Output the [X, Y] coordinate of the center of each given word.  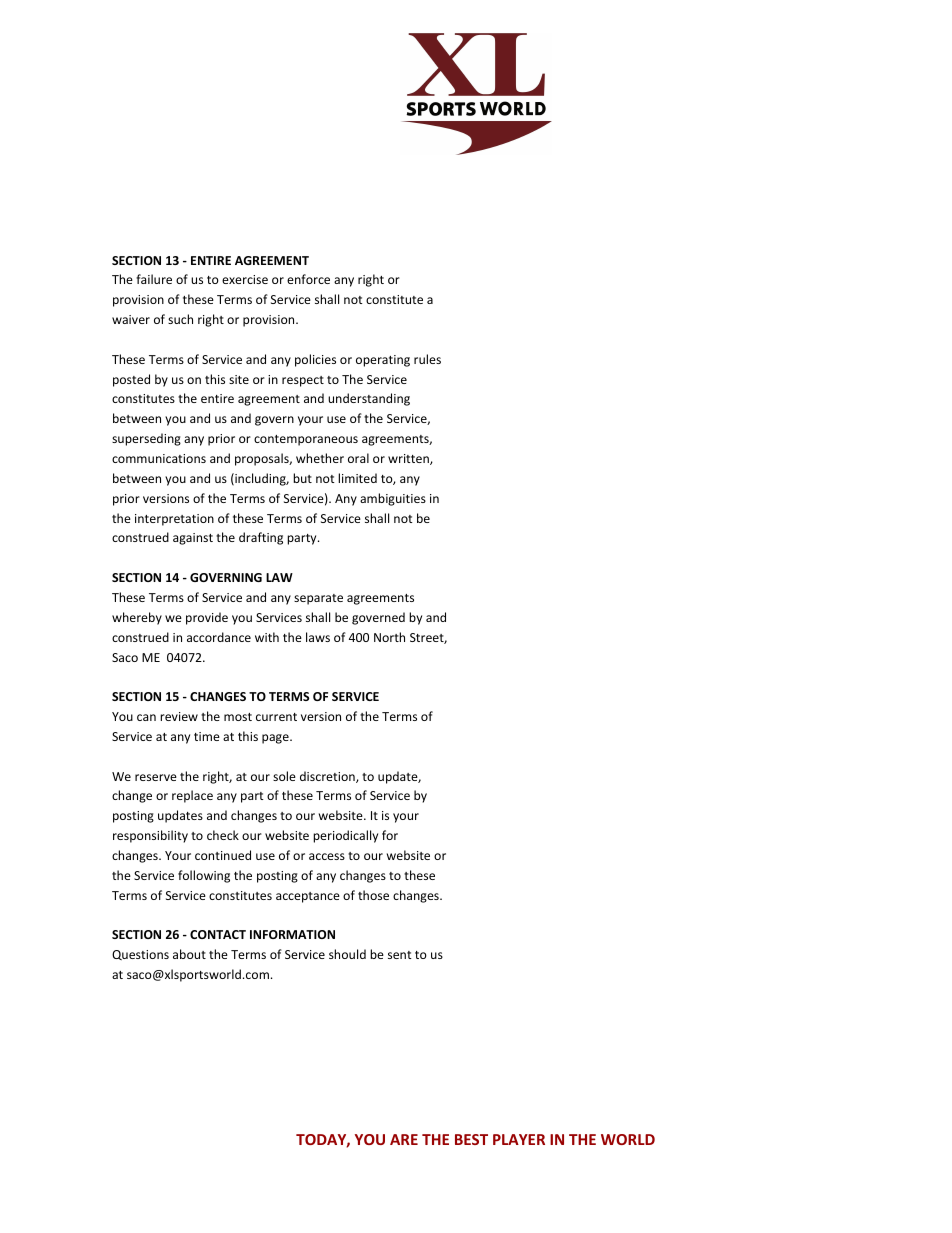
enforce [308, 279]
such [180, 319]
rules [427, 359]
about [189, 954]
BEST [471, 1139]
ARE [404, 1139]
